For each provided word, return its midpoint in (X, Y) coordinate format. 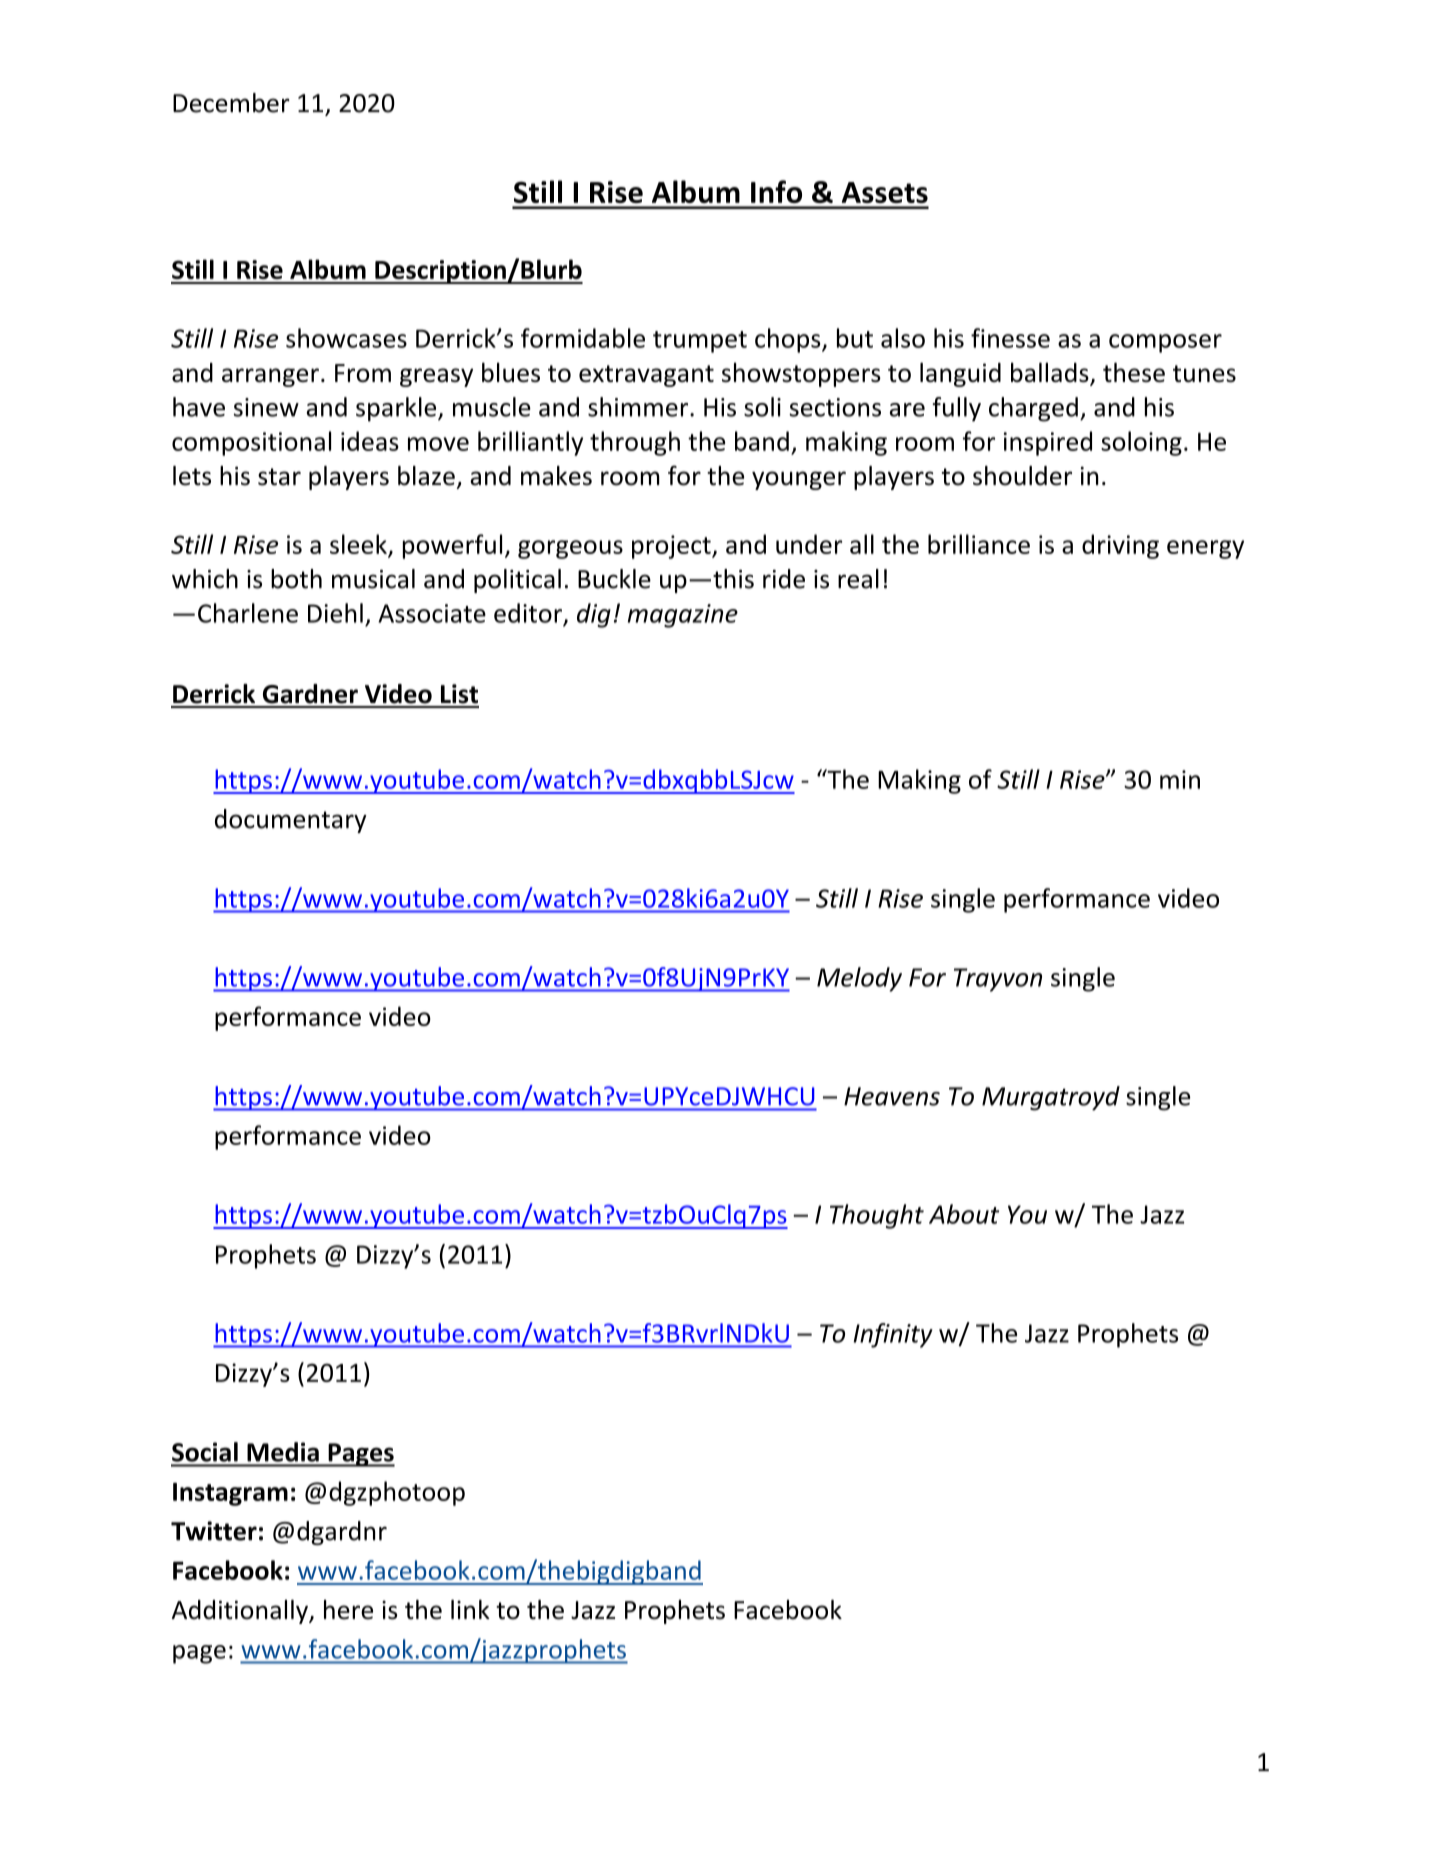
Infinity (893, 1335)
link (470, 1609)
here (348, 1610)
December (231, 103)
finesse (1010, 338)
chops (789, 340)
